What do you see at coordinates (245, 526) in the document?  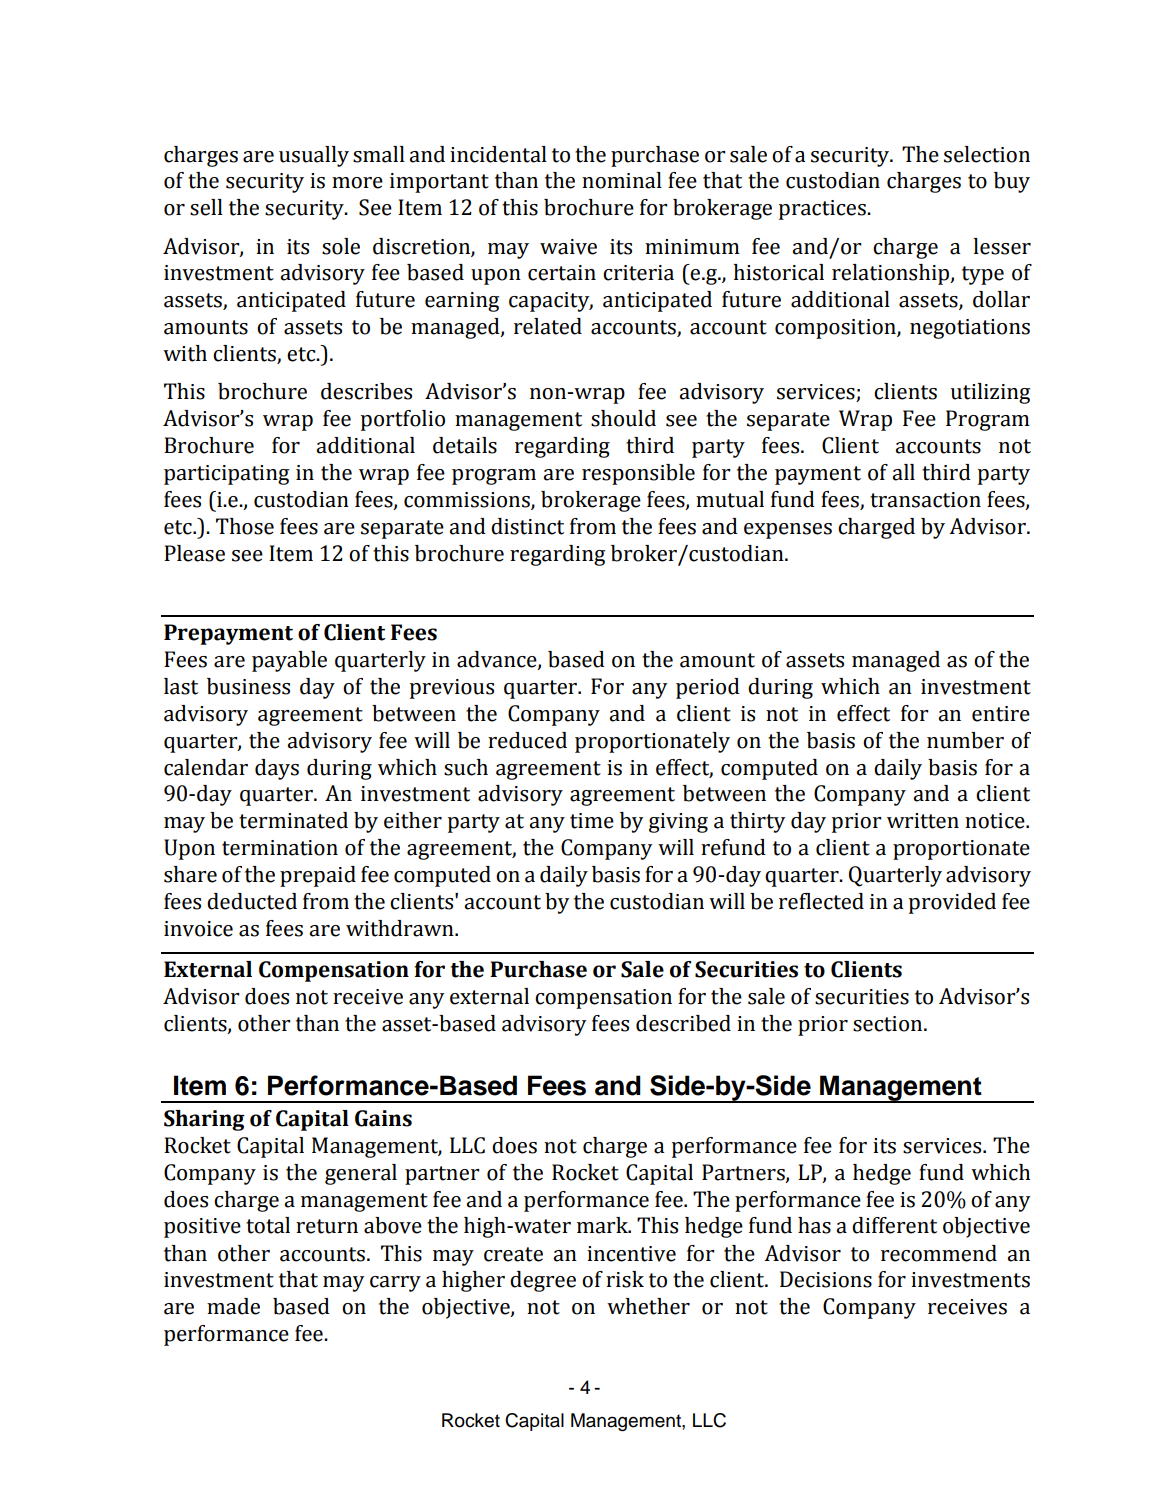 I see `Those` at bounding box center [245, 526].
